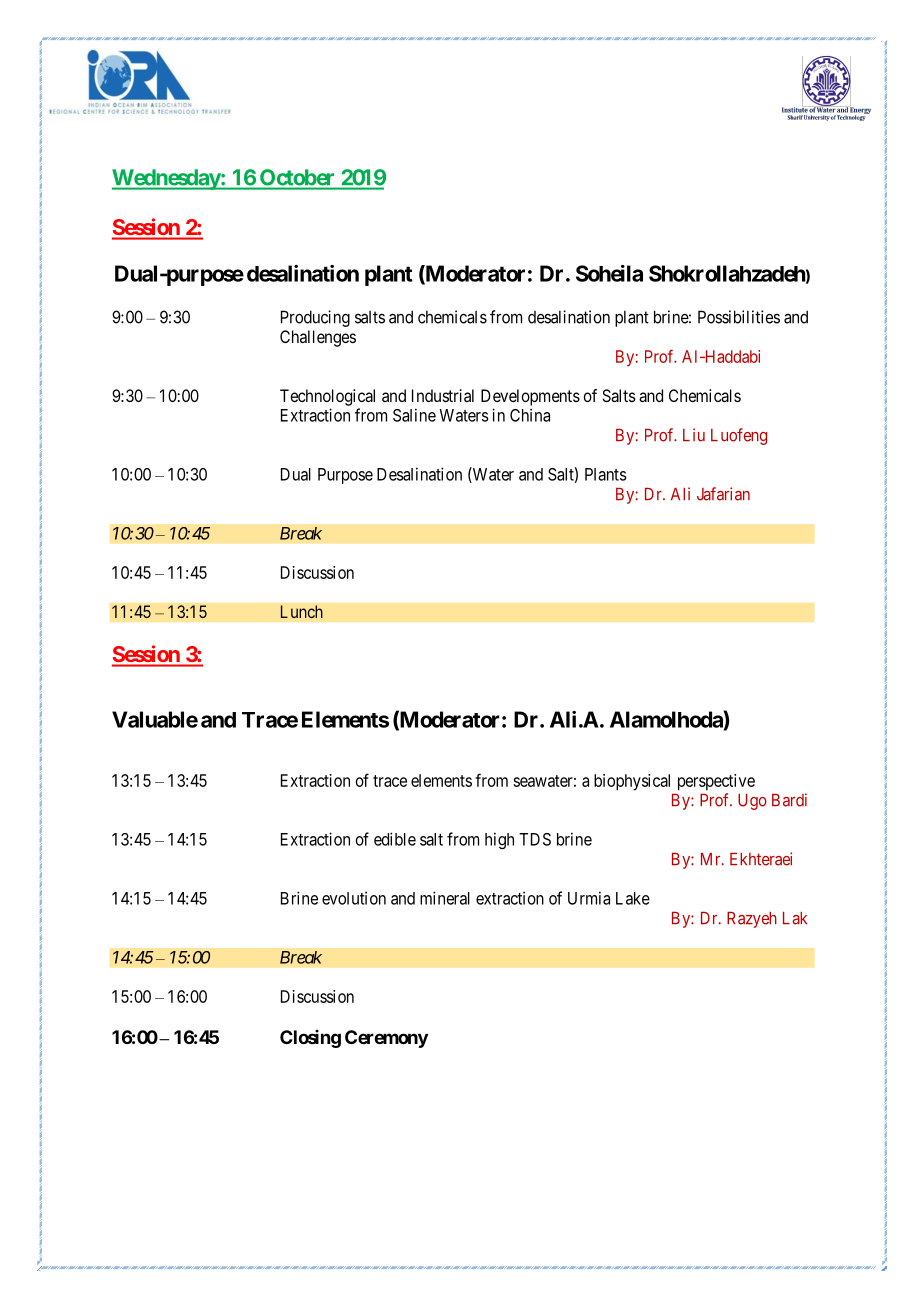  Describe the element at coordinates (694, 435) in the image. I see `Liu` at that location.
